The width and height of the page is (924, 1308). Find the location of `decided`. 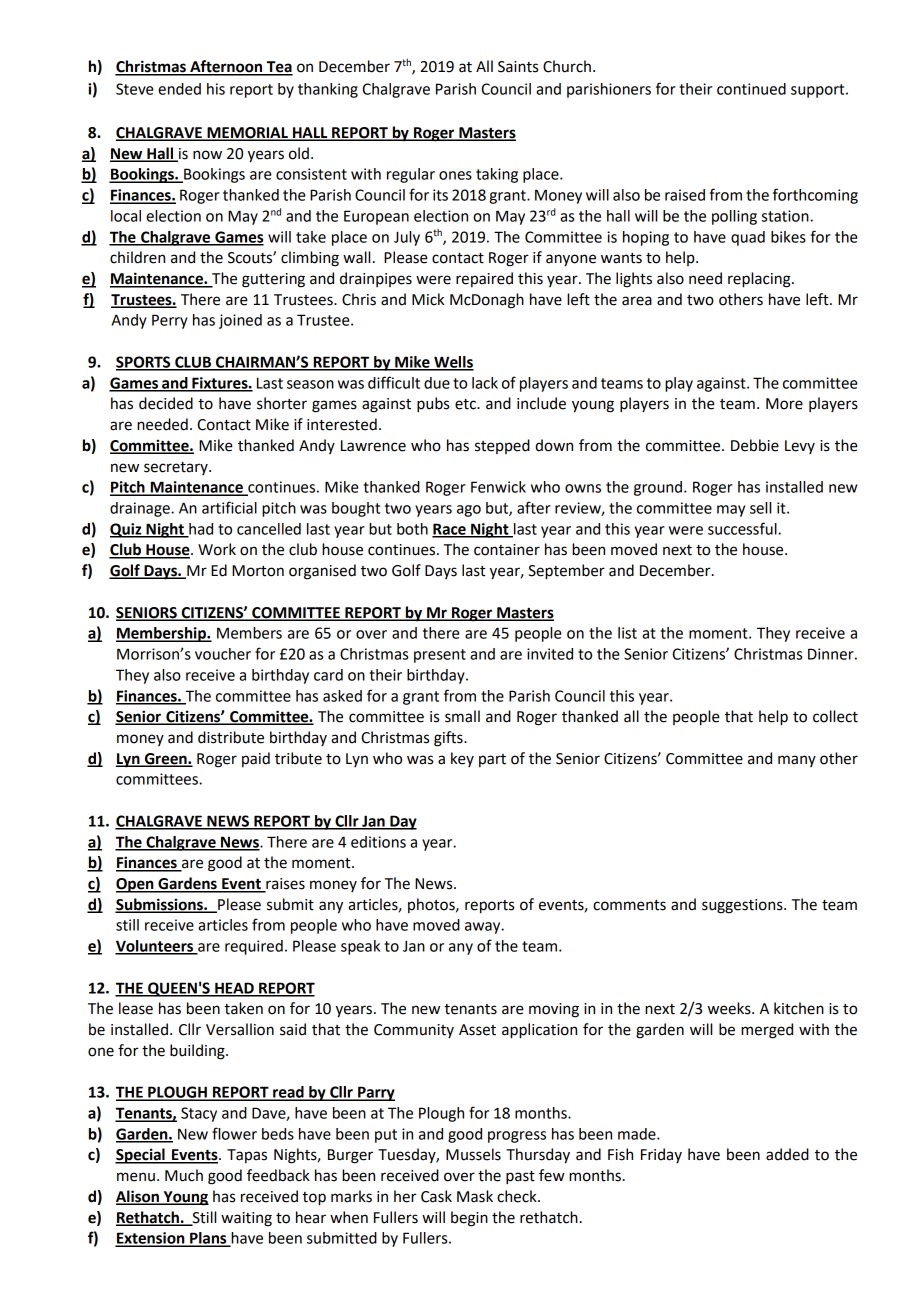

decided is located at coordinates (166, 403).
